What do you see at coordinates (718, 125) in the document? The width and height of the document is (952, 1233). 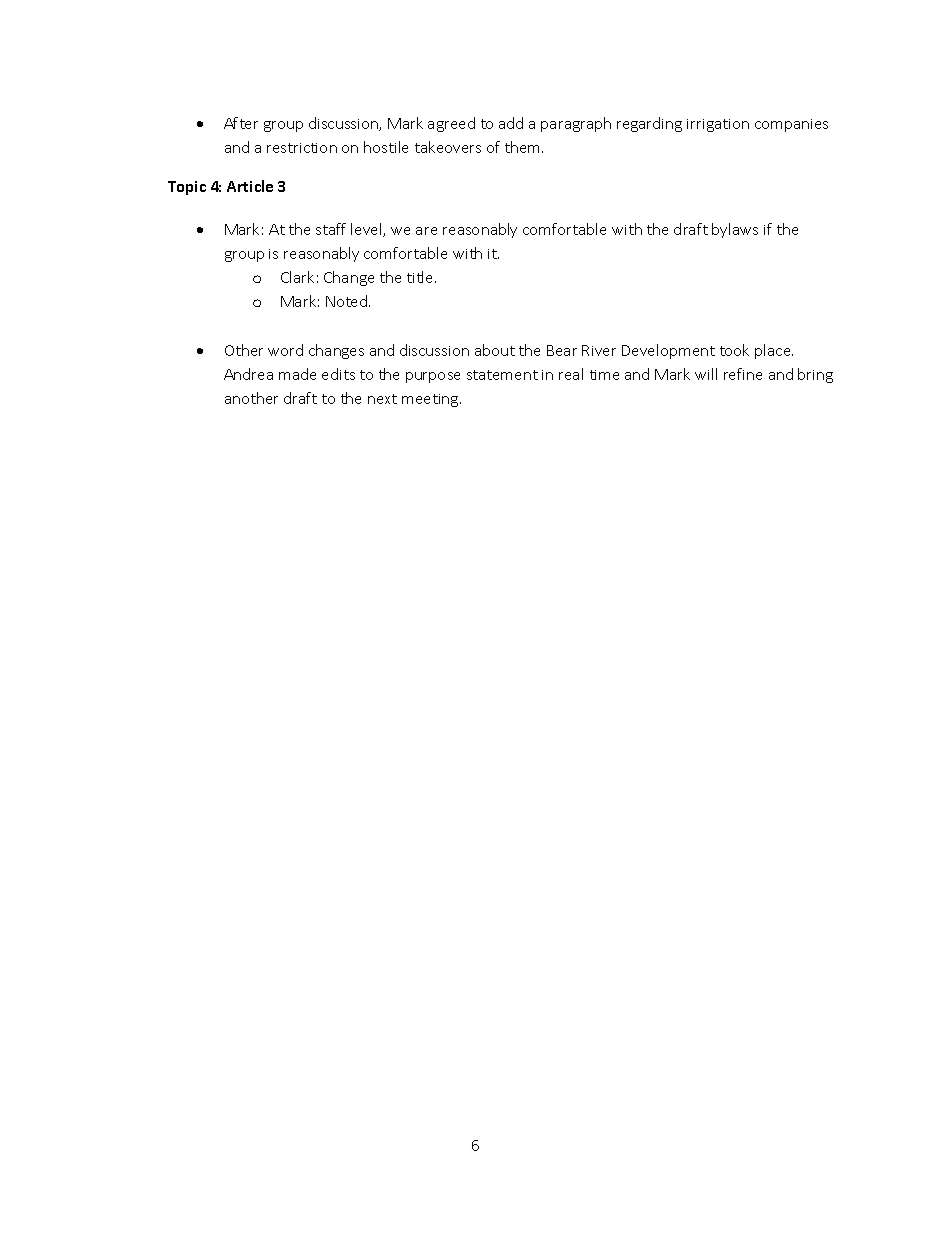 I see `irrigation` at bounding box center [718, 125].
